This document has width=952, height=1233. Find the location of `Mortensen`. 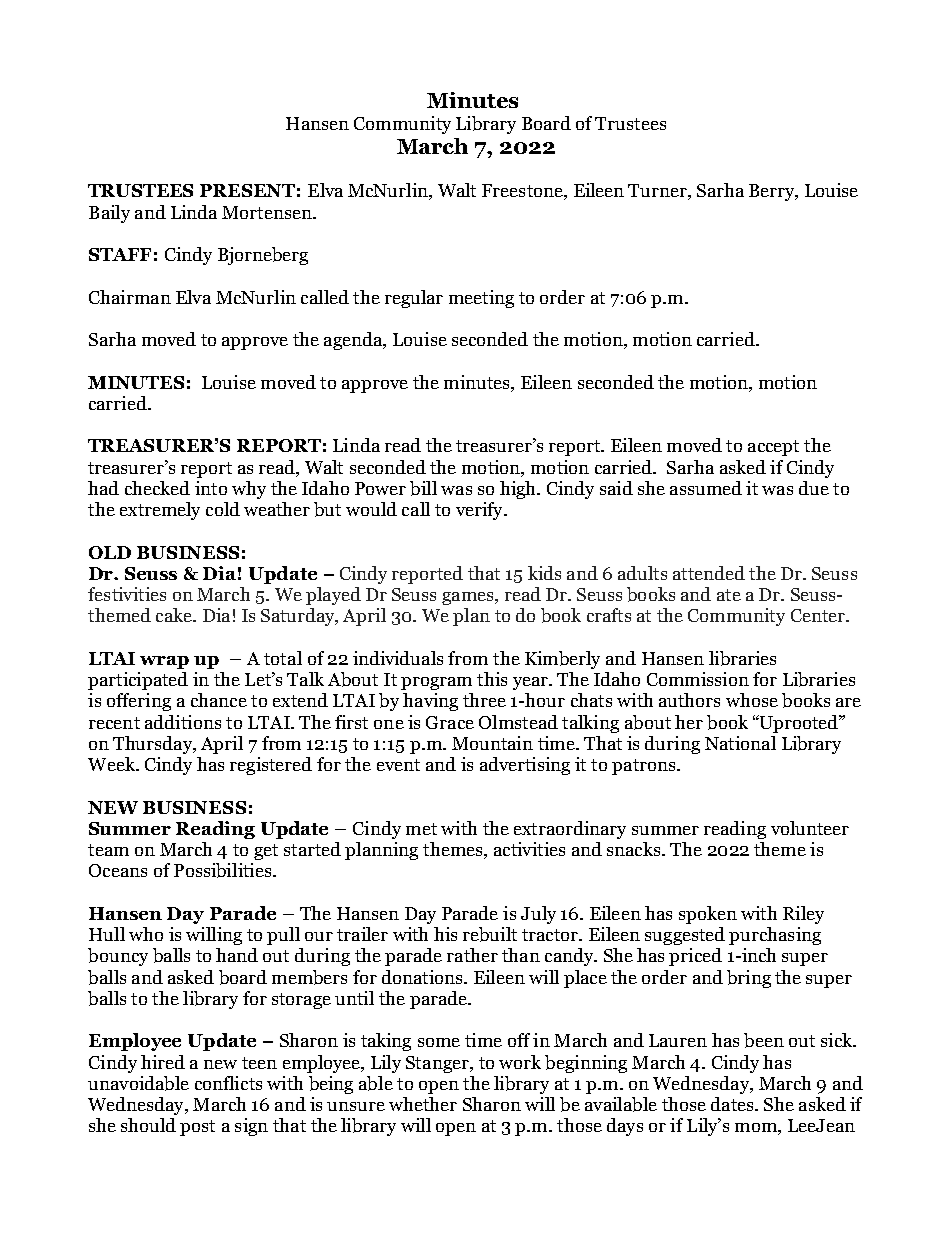

Mortensen is located at coordinates (268, 212).
